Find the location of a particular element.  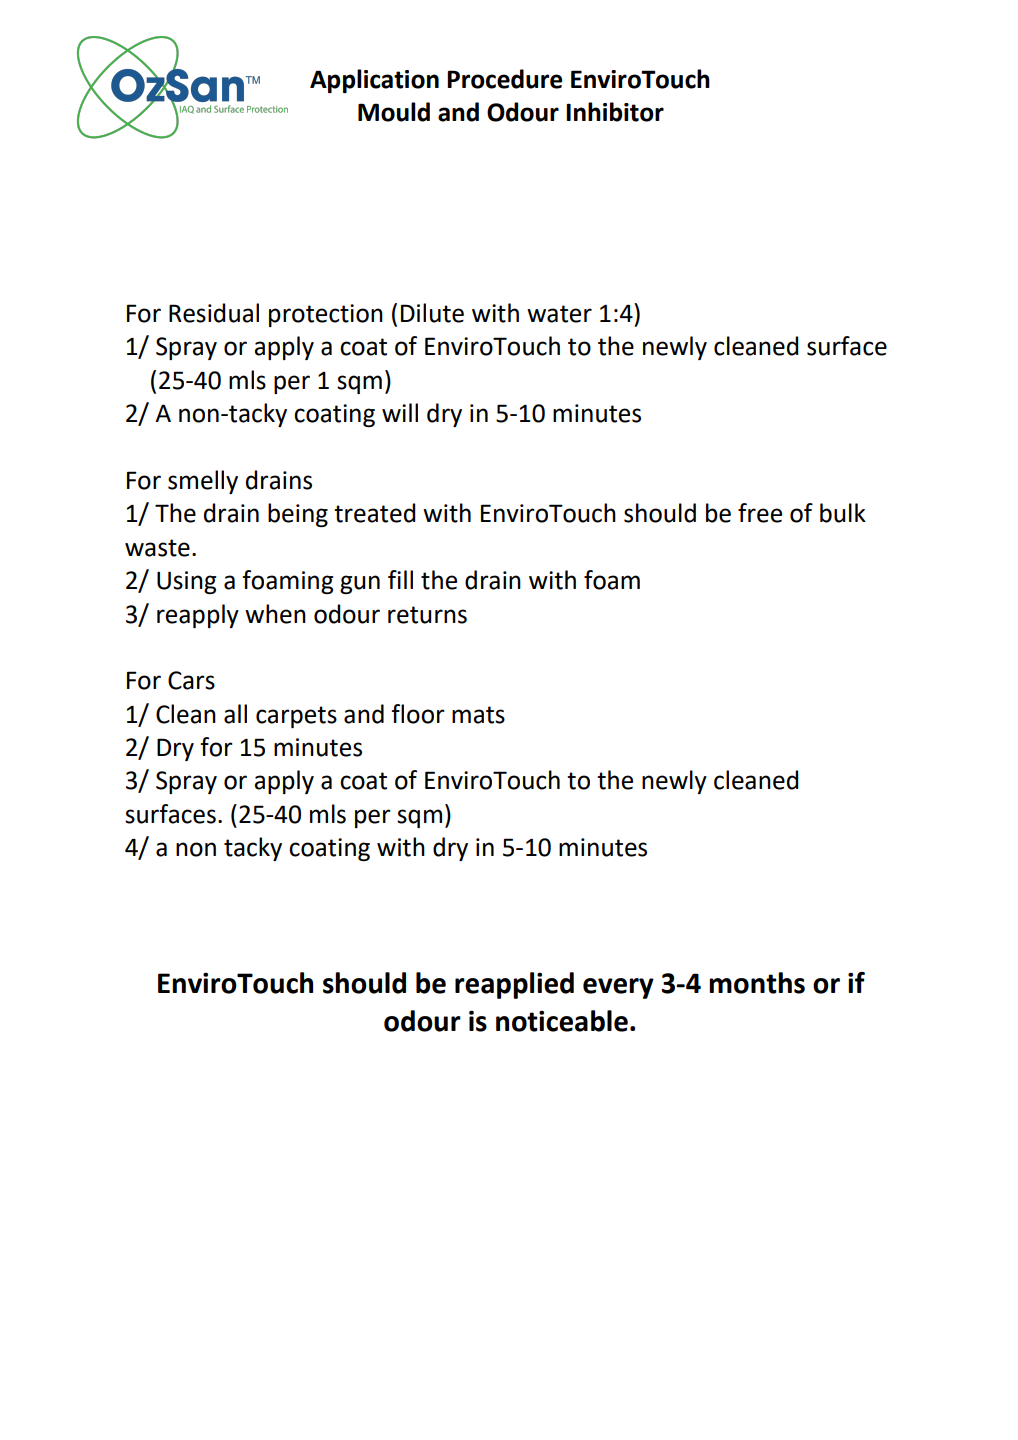

reapplied is located at coordinates (514, 985).
